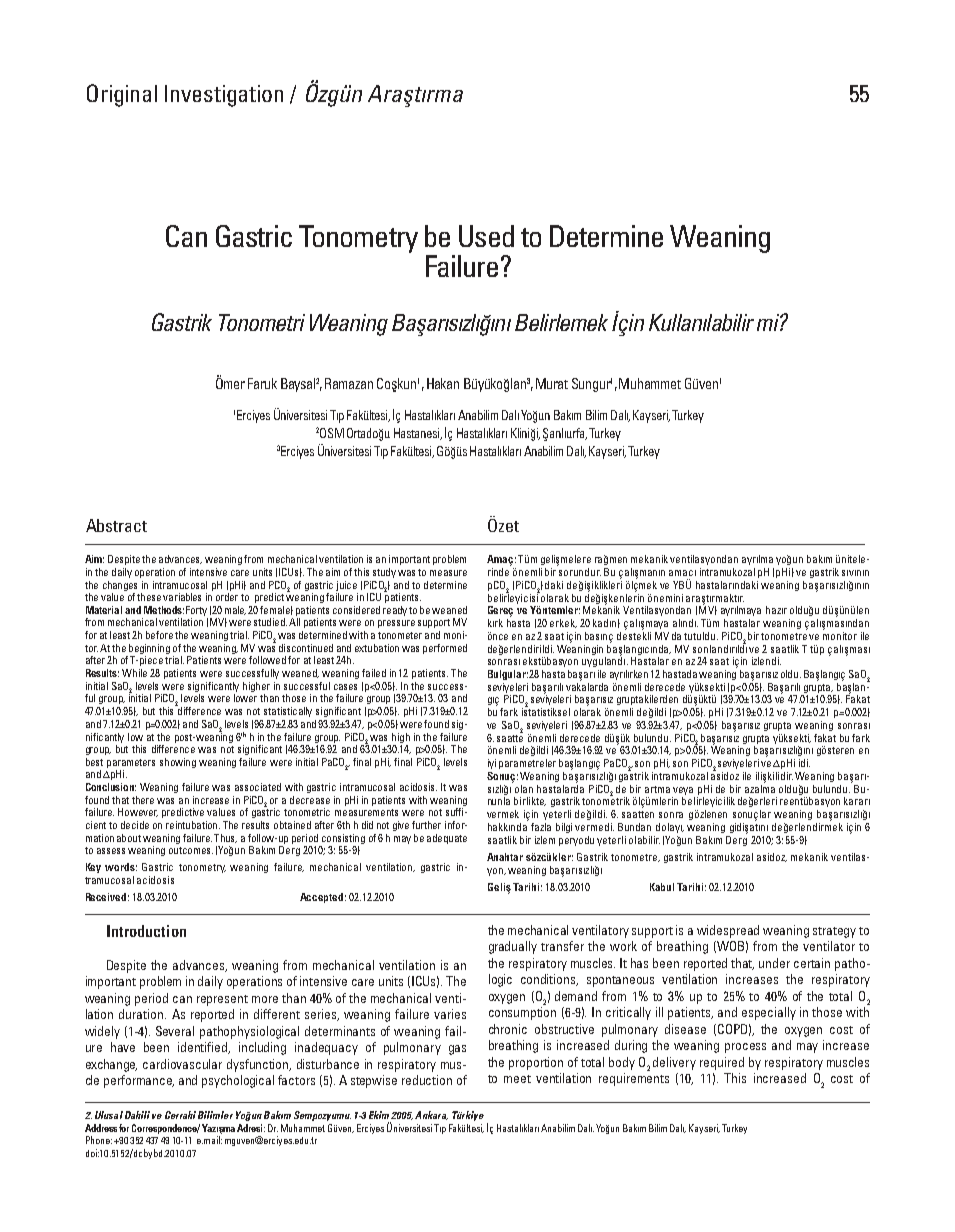 The width and height of the screenshot is (955, 1232). Describe the element at coordinates (662, 887) in the screenshot. I see `Kabul` at that location.
